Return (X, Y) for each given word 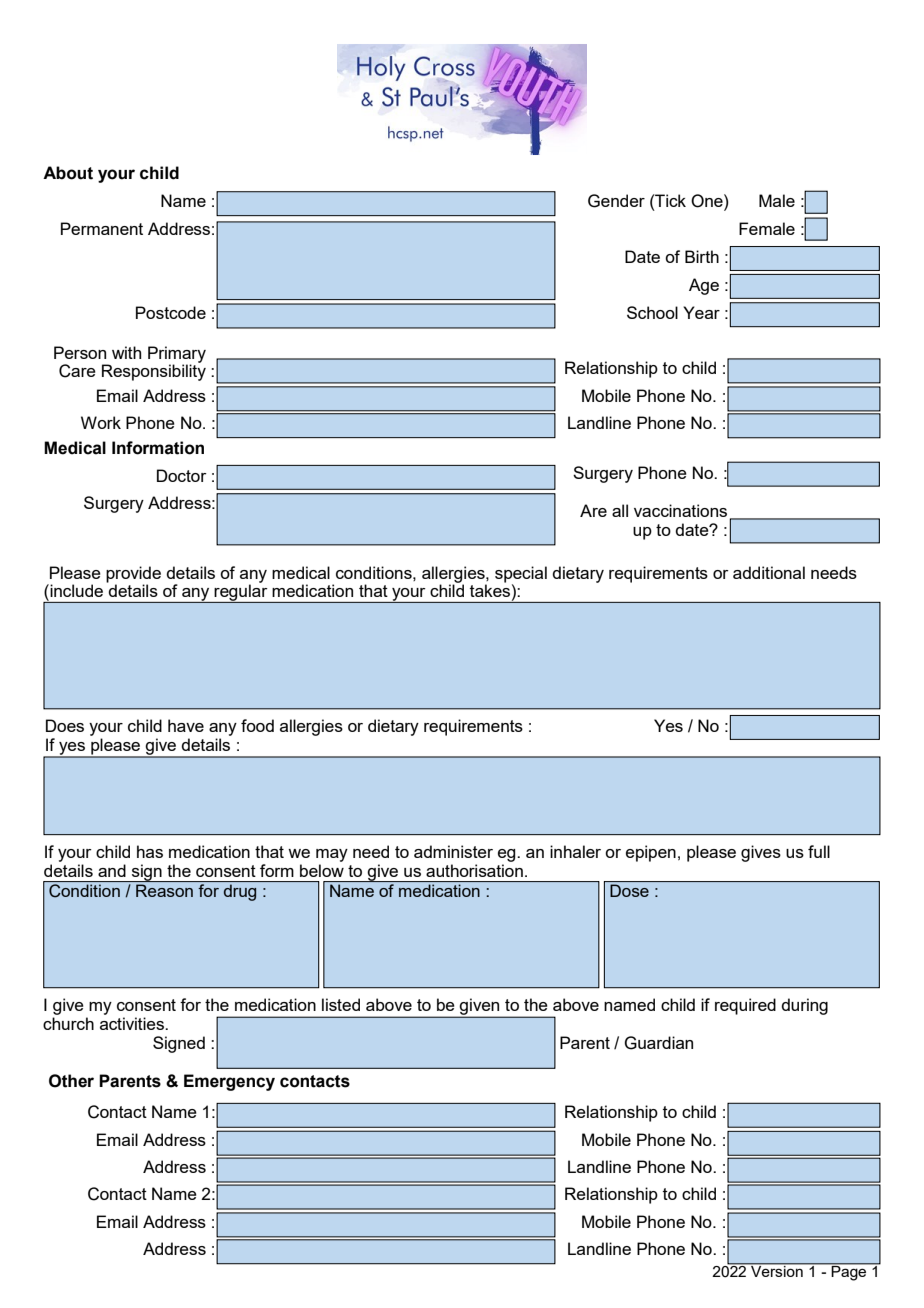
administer (453, 851)
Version (777, 1270)
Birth (702, 256)
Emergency (229, 1082)
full (819, 851)
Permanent (102, 228)
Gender (616, 201)
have (186, 725)
